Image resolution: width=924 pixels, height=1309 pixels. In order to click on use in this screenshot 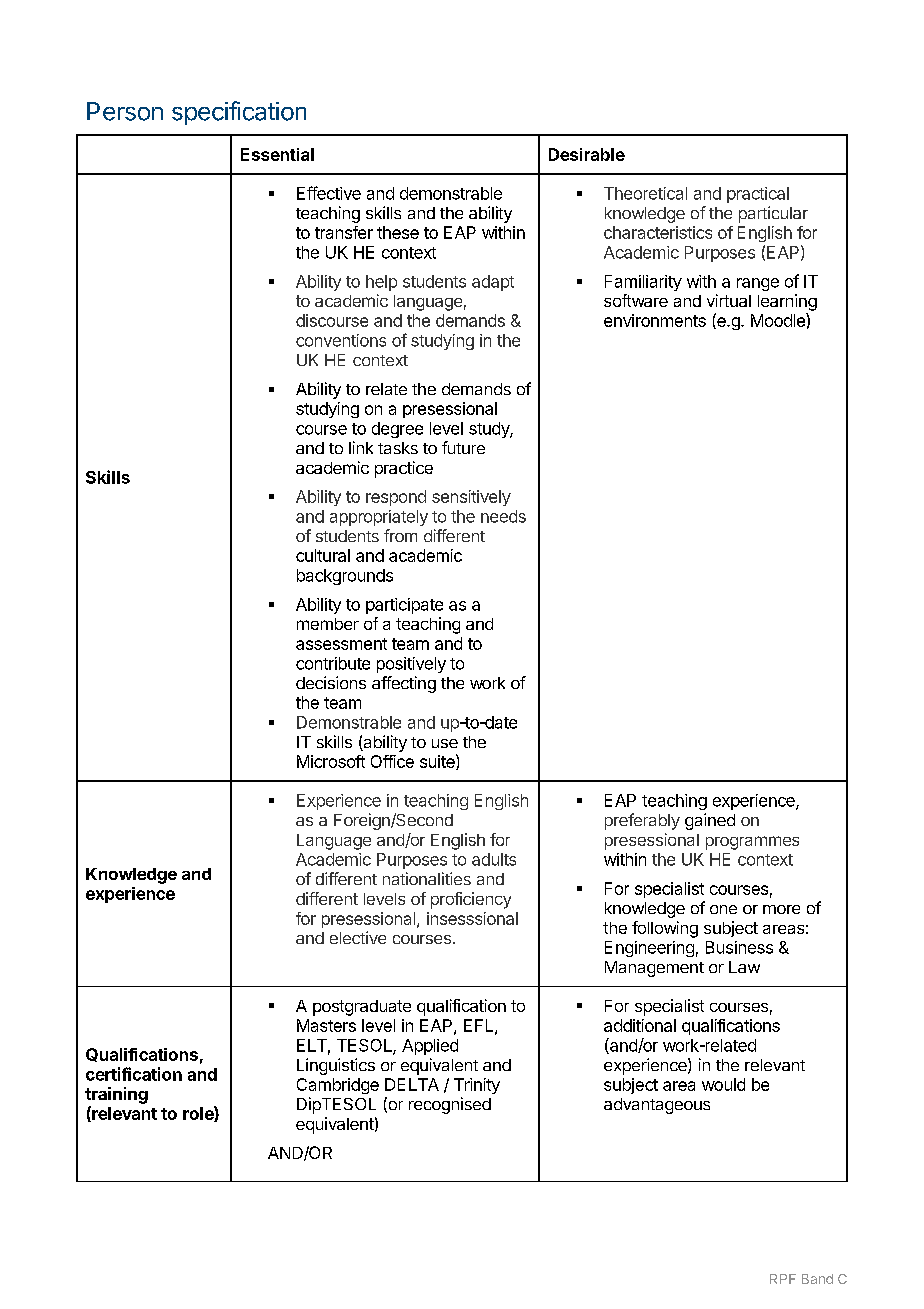, I will do `click(445, 743)`.
